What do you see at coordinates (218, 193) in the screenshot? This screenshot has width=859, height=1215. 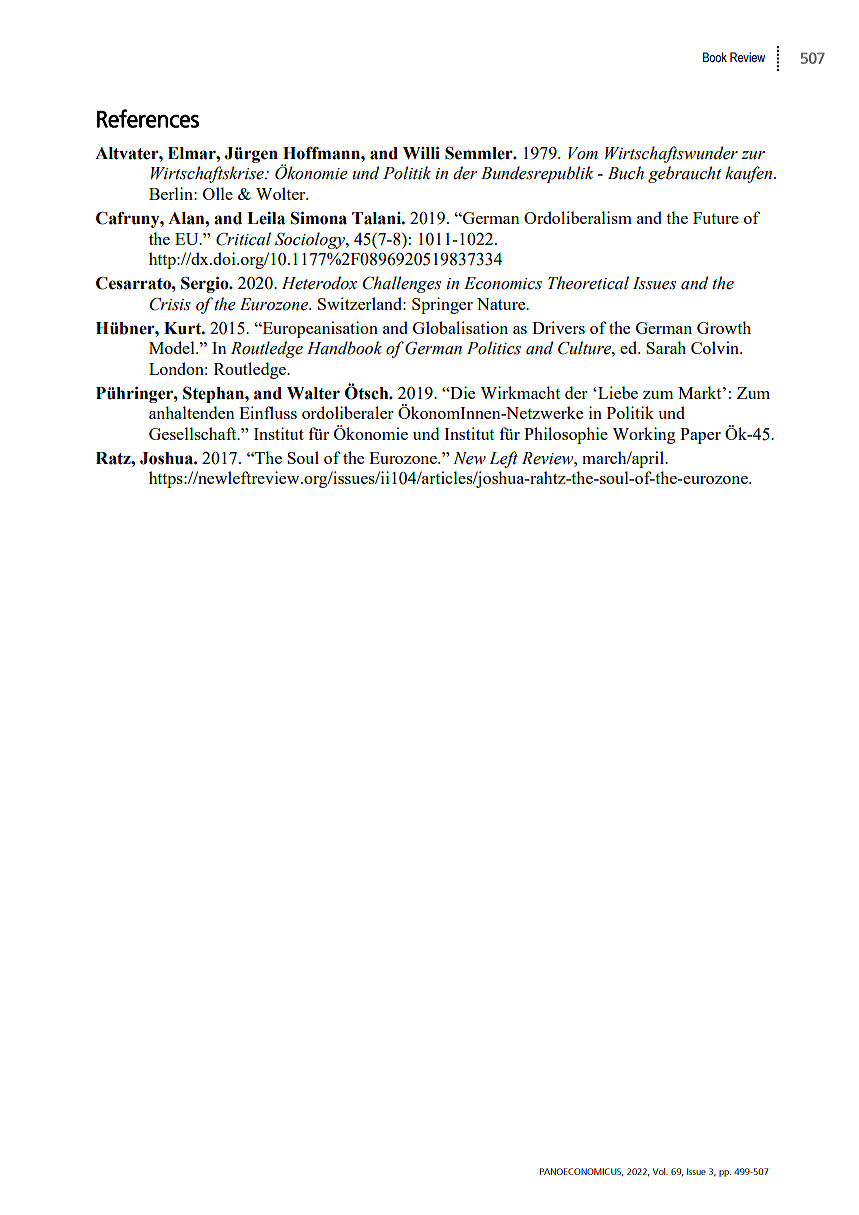 I see `Olle` at bounding box center [218, 193].
